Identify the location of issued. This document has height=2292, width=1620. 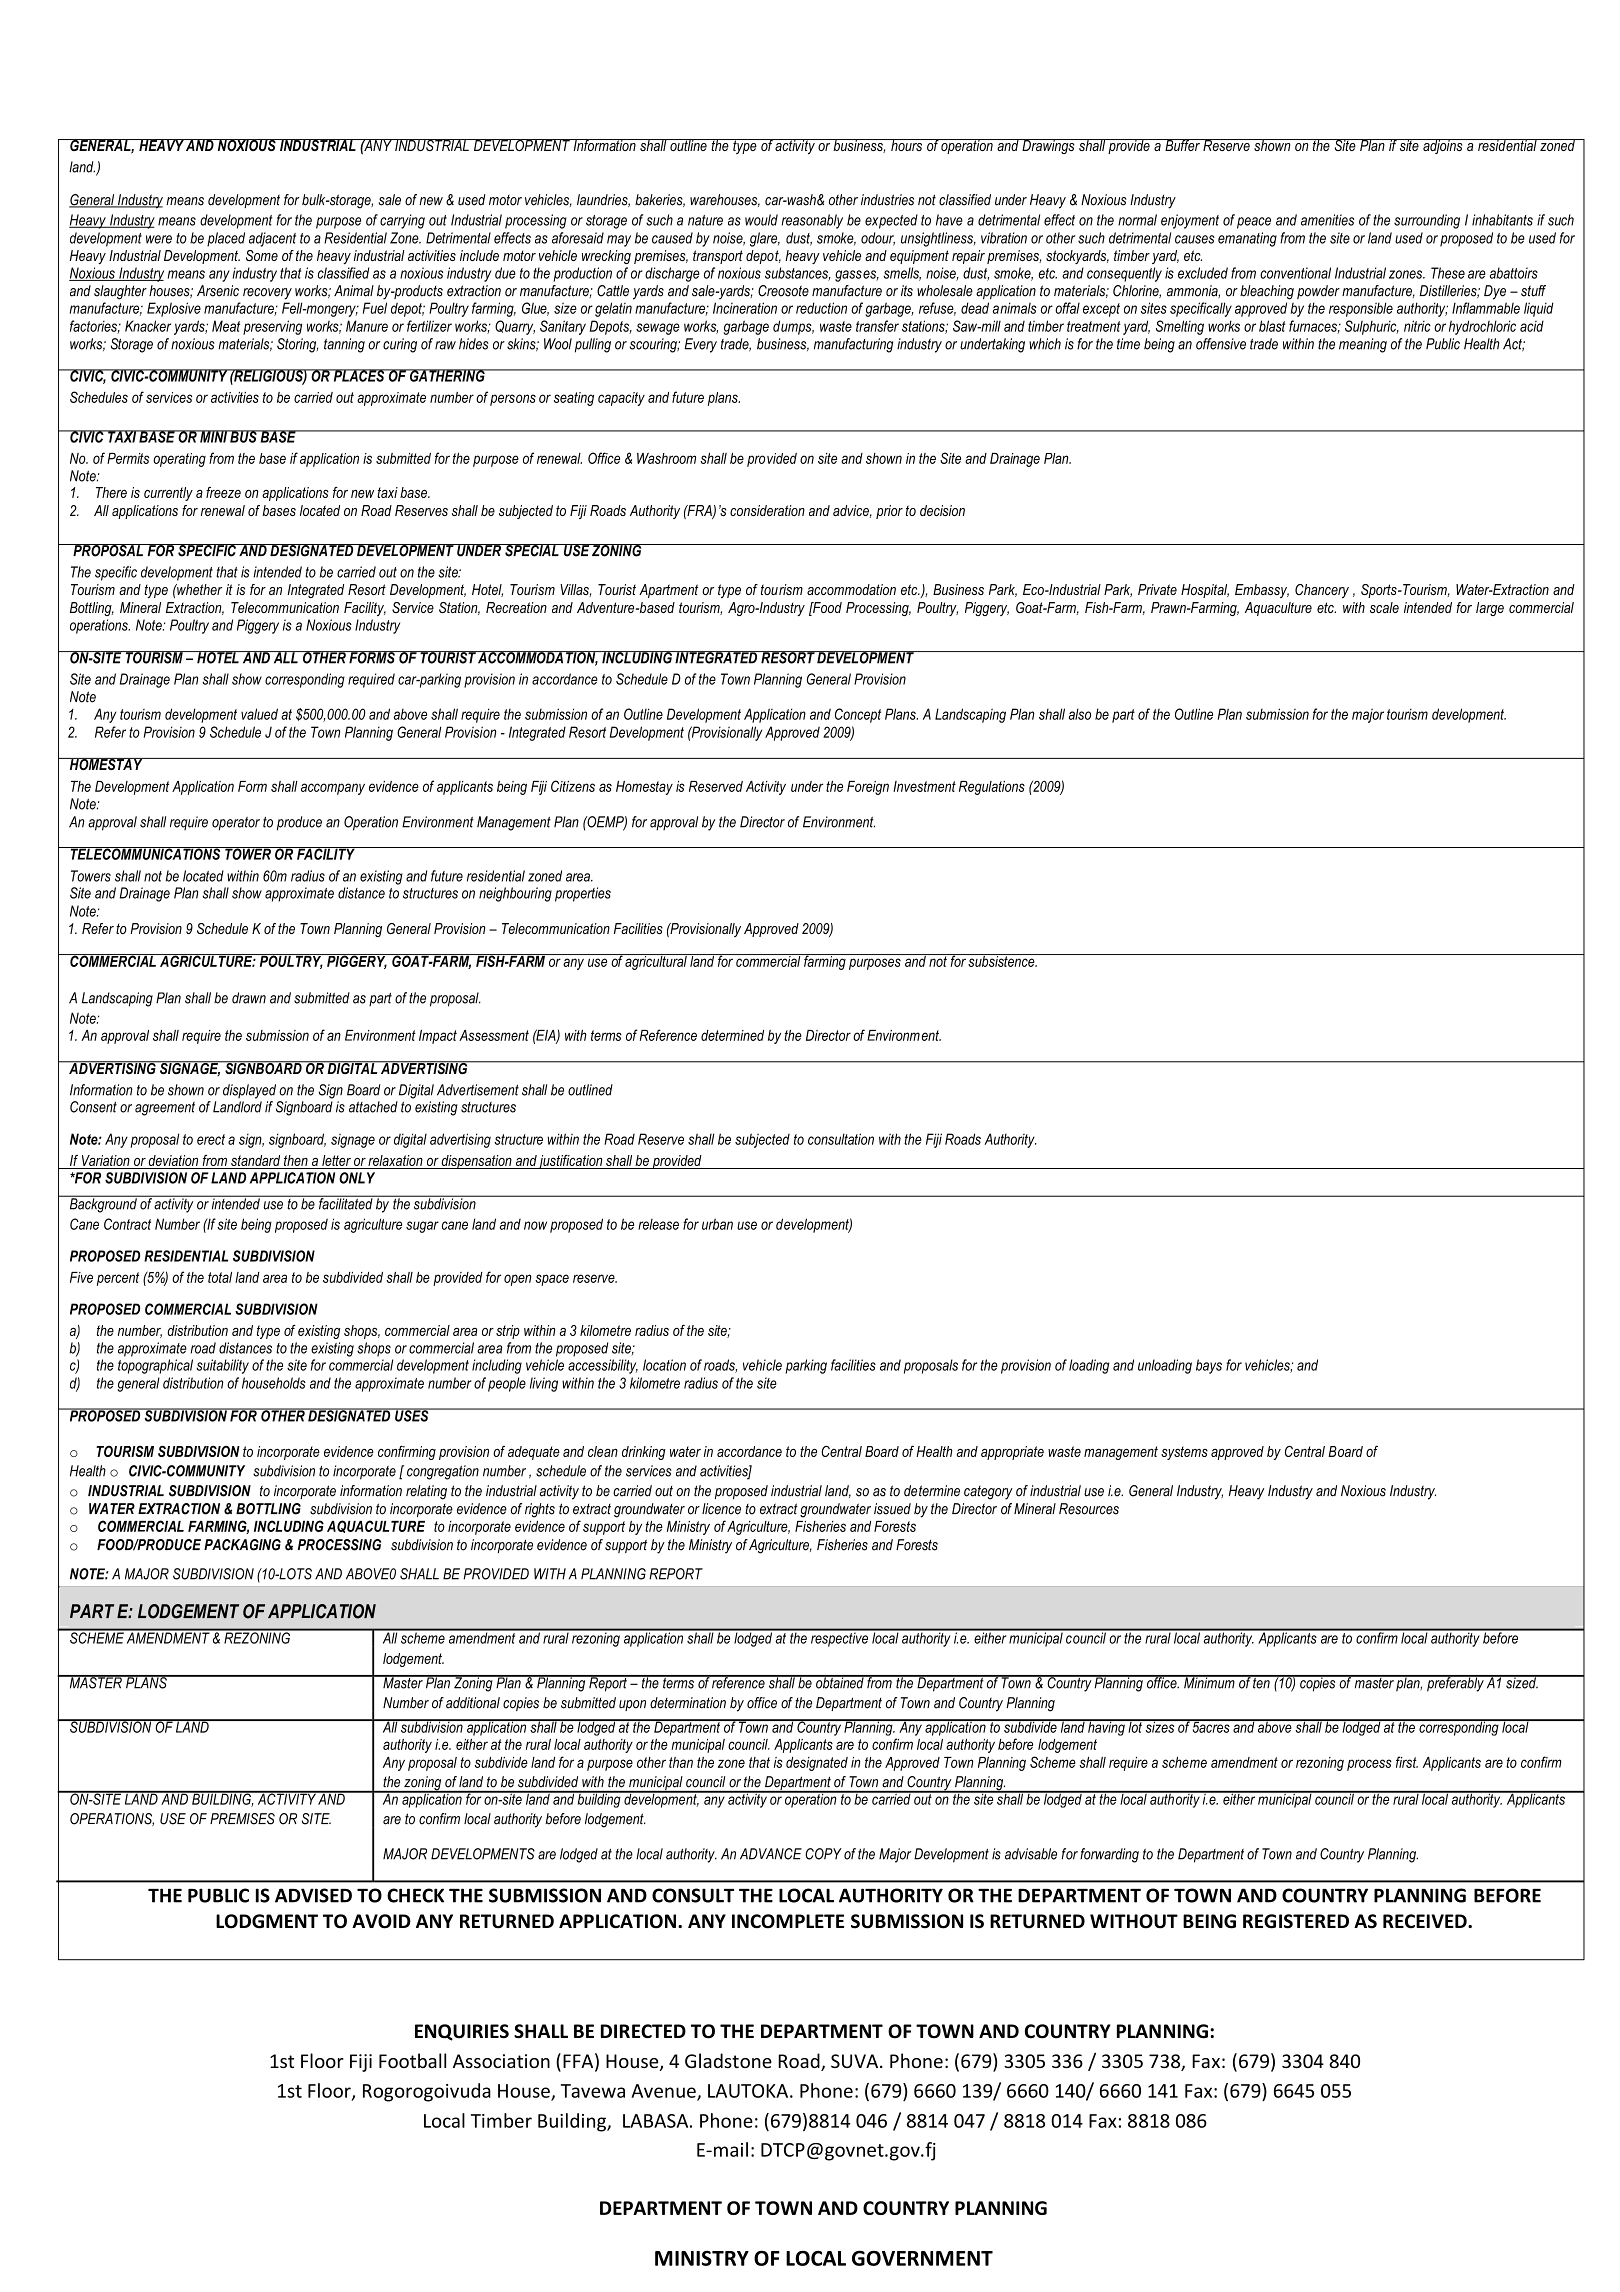
(892, 1509).
